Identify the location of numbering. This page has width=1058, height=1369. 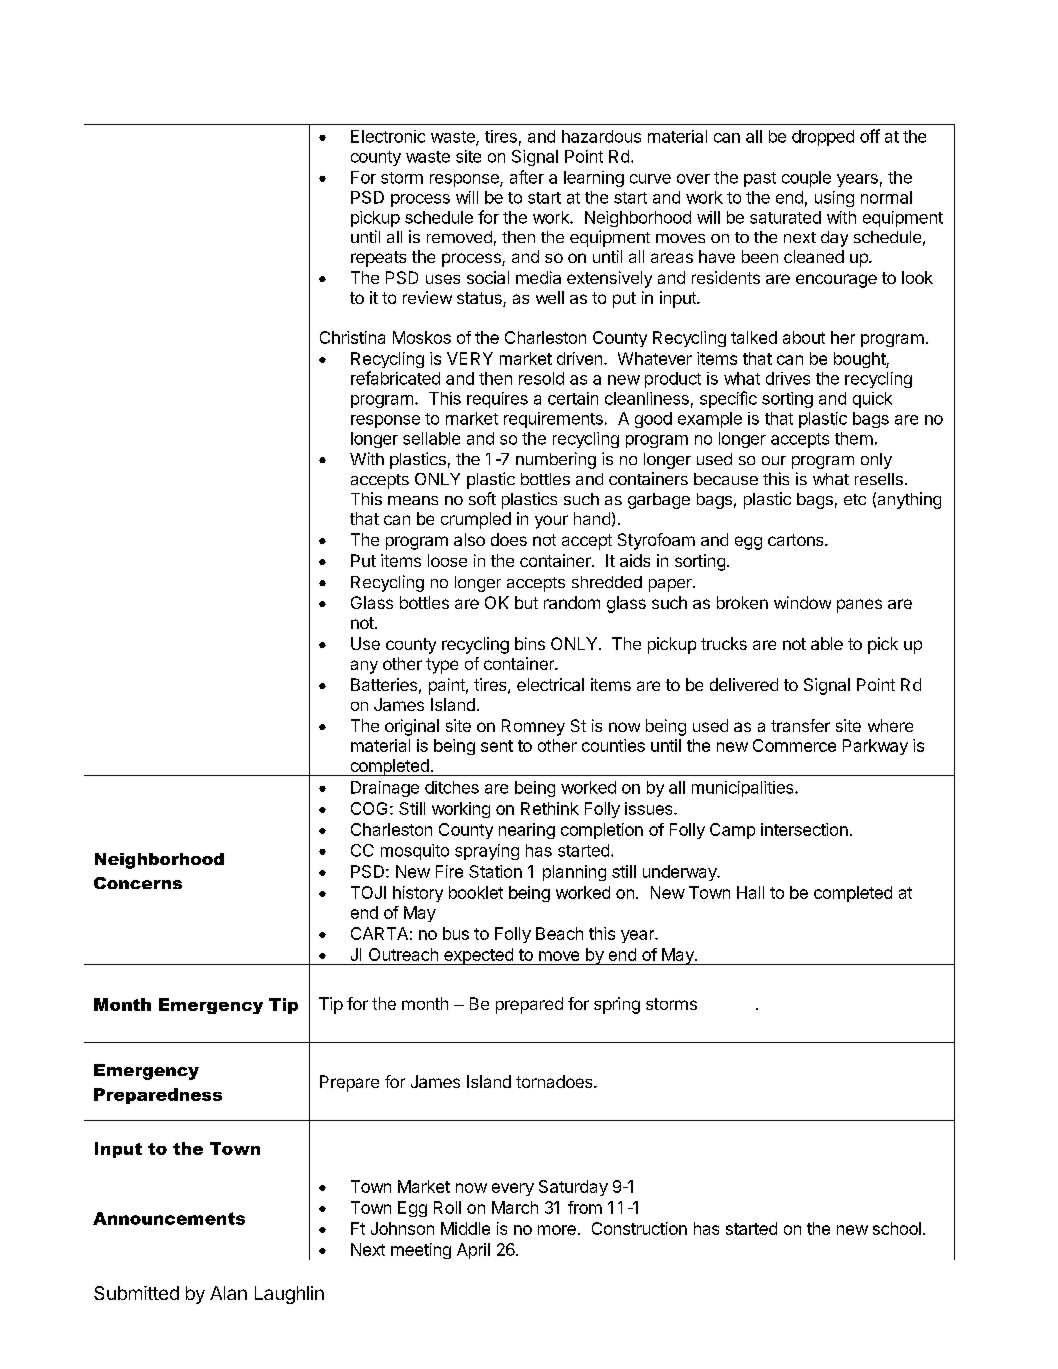
(556, 460).
